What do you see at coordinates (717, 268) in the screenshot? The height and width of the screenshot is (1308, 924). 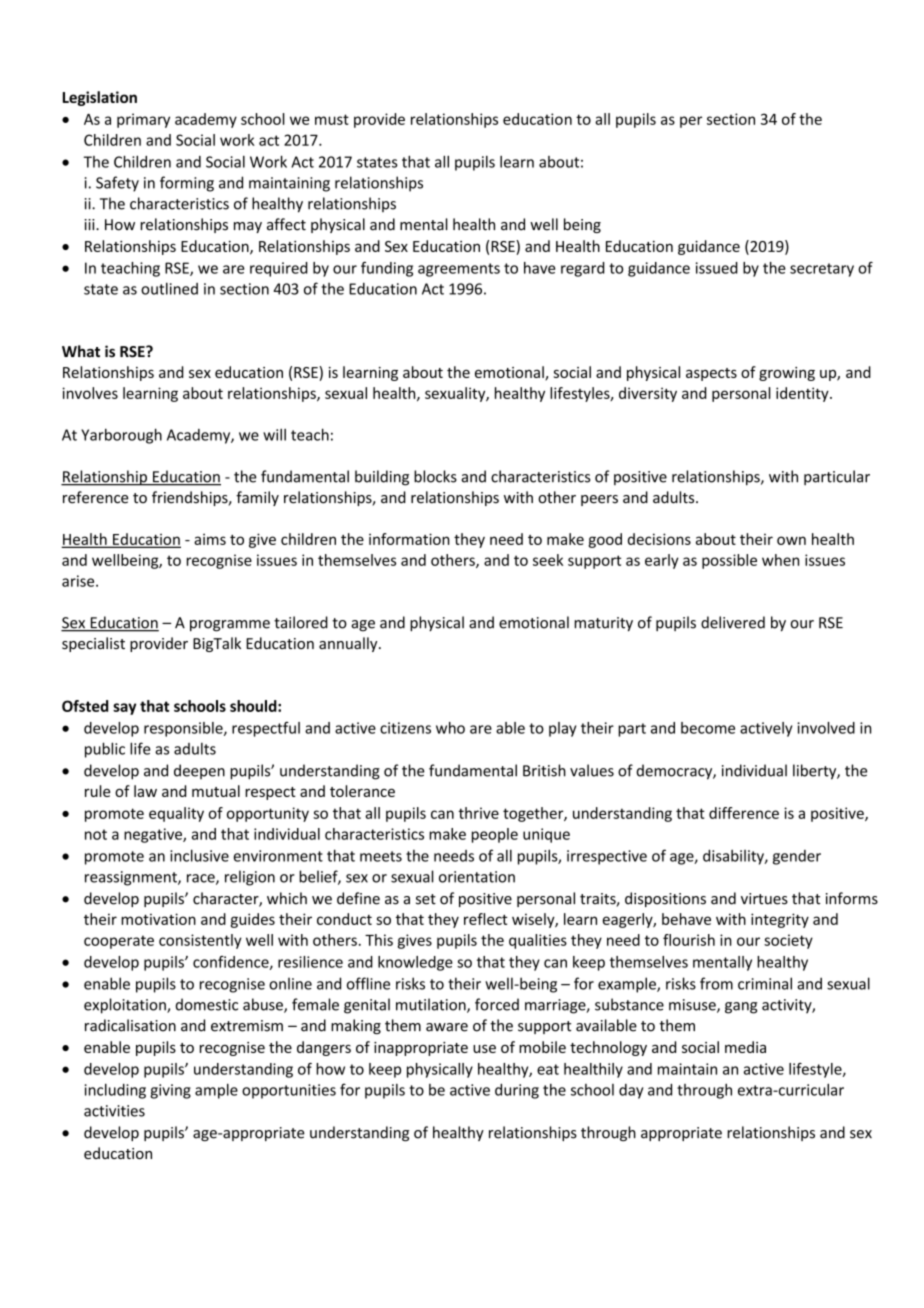 I see `issued` at bounding box center [717, 268].
